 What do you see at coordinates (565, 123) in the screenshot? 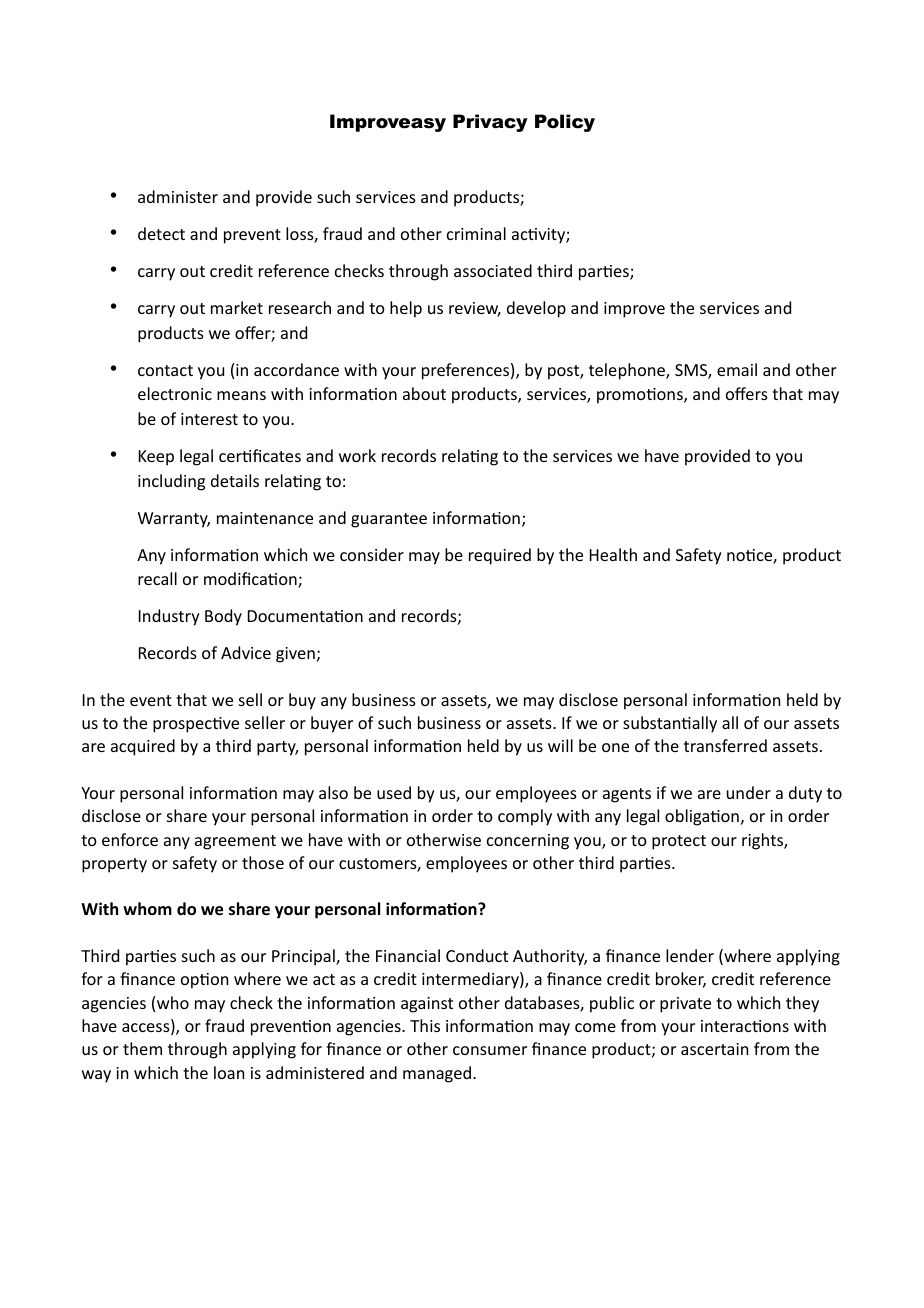
I see `Policy` at bounding box center [565, 123].
